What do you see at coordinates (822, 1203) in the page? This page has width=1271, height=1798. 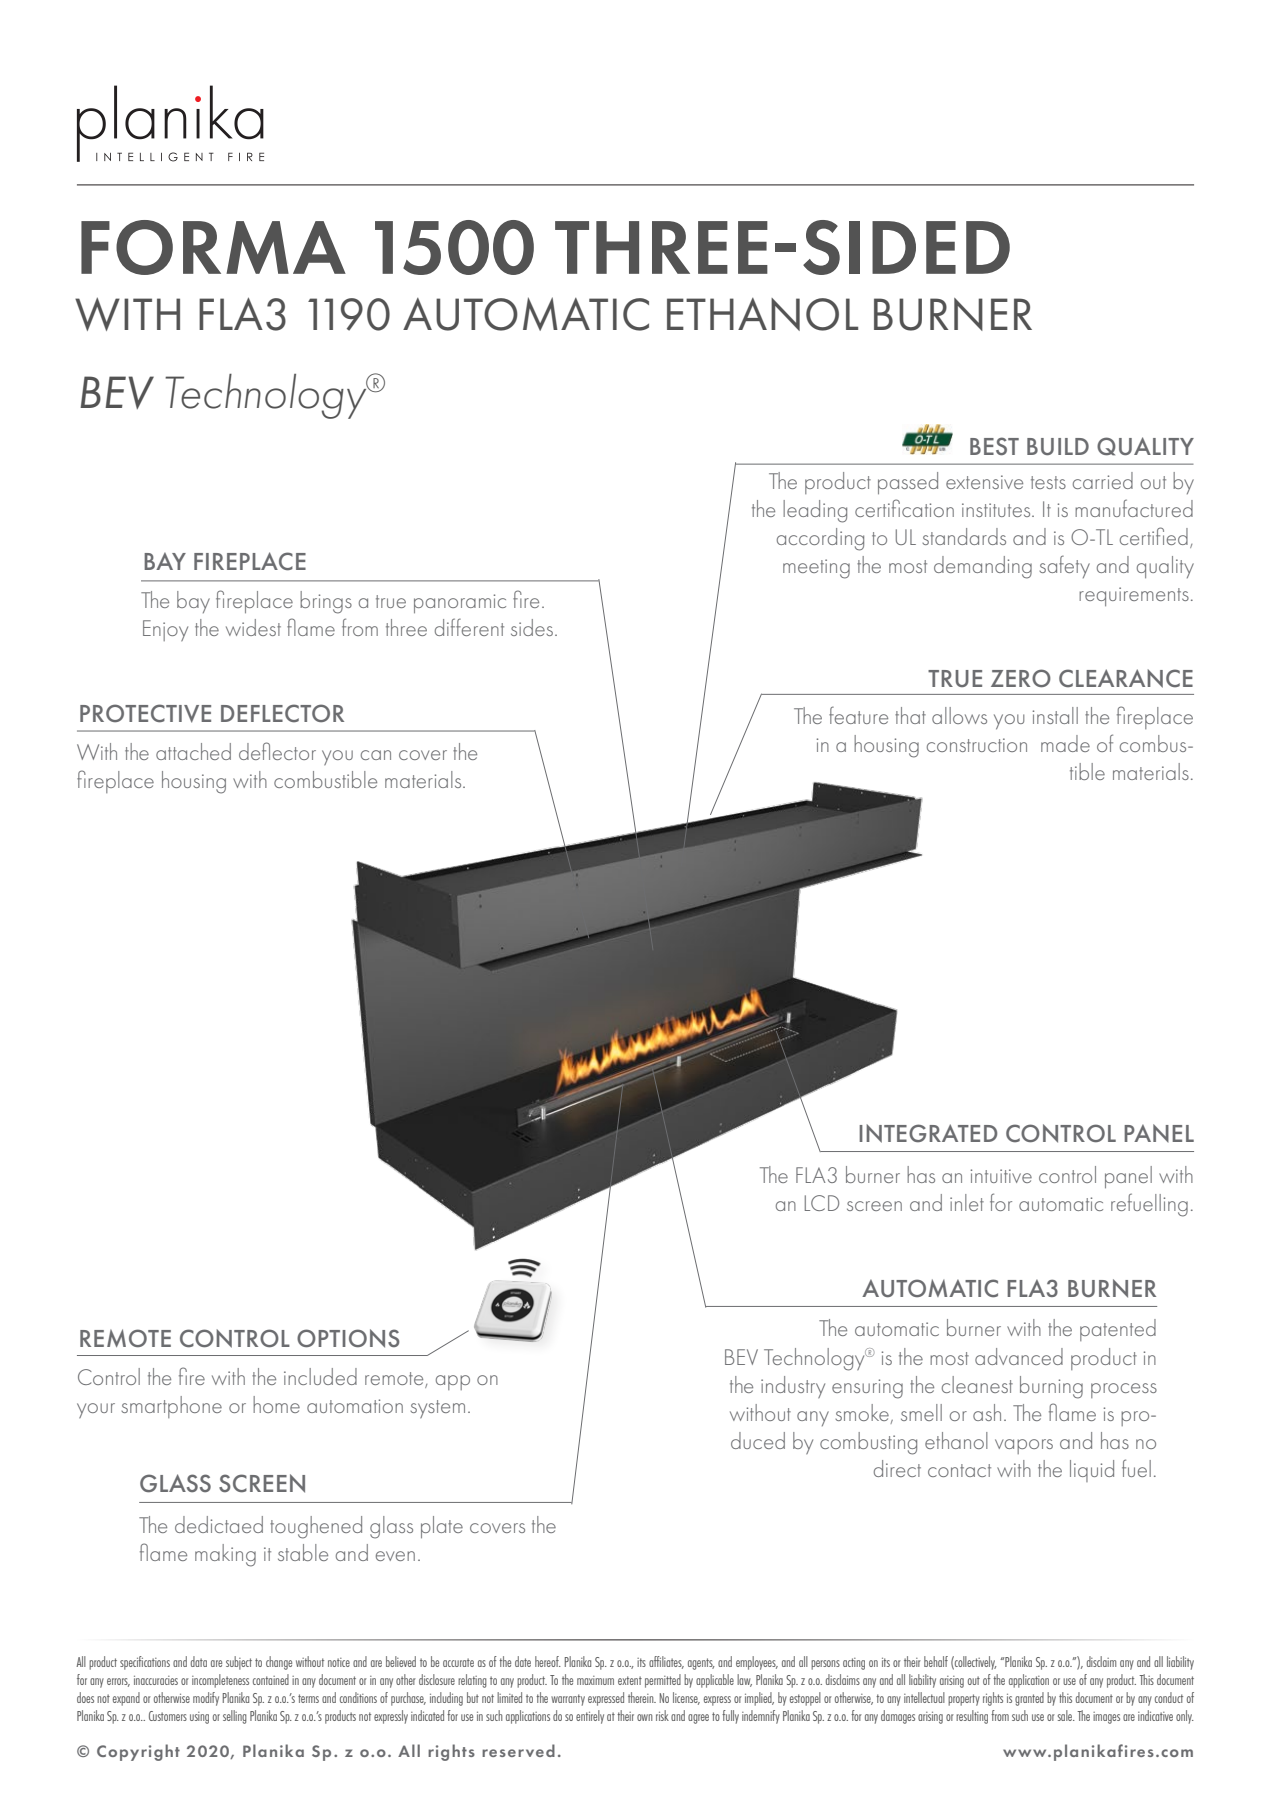 I see `LCD` at bounding box center [822, 1203].
